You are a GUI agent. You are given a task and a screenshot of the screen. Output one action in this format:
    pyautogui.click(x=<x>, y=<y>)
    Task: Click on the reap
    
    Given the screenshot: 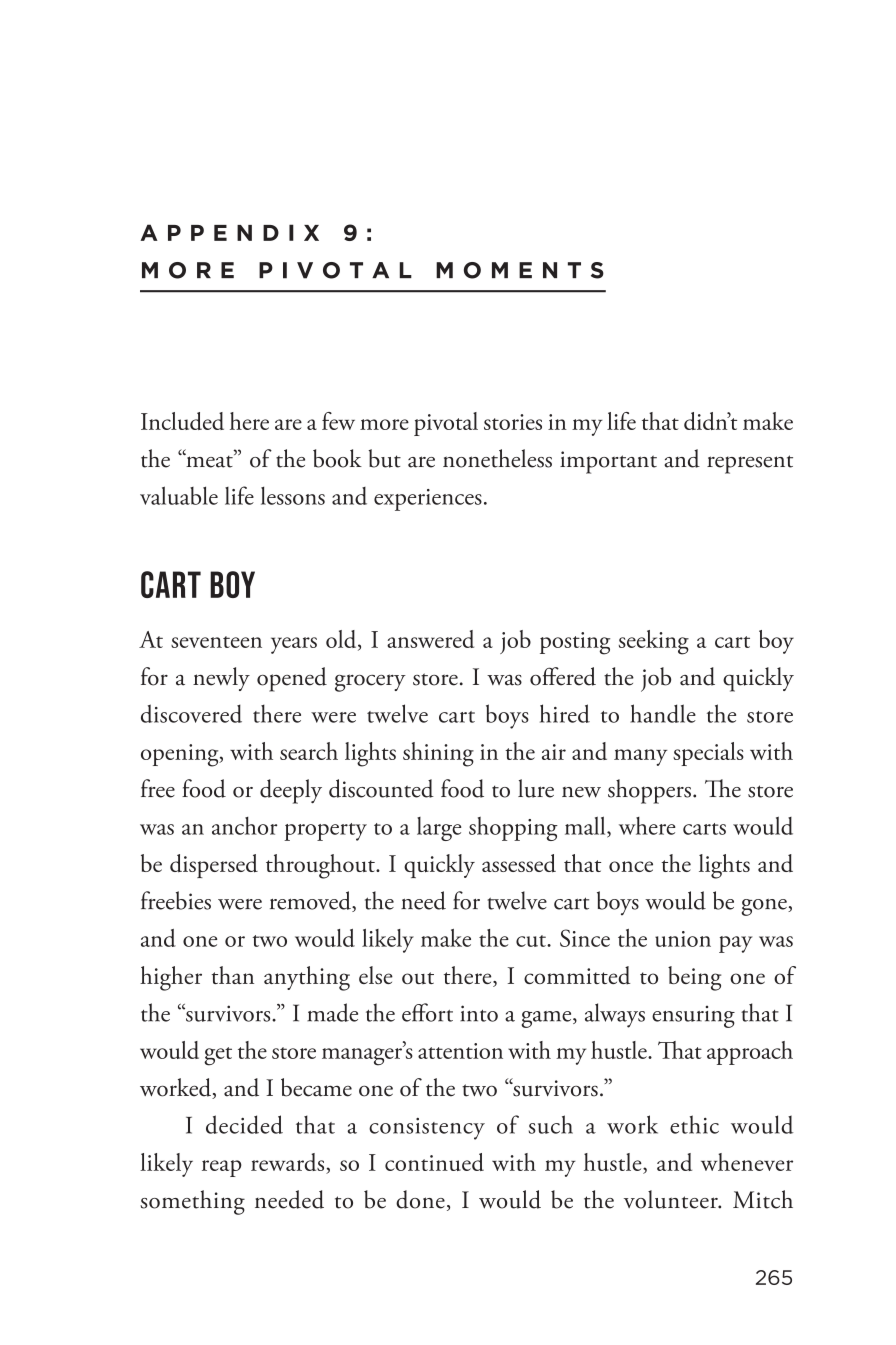 What is the action you would take?
    pyautogui.click(x=222, y=1168)
